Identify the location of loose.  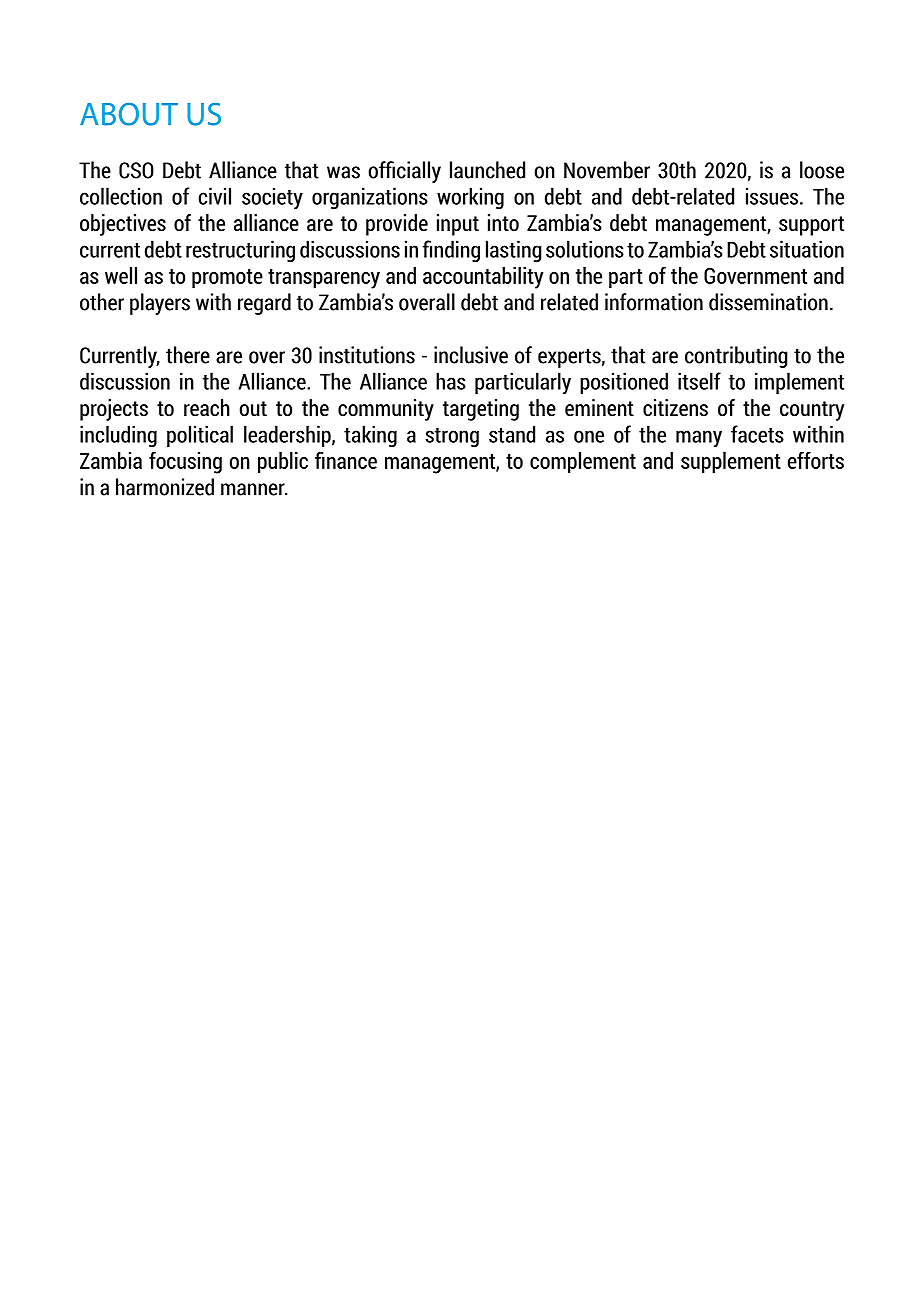
(822, 170).
